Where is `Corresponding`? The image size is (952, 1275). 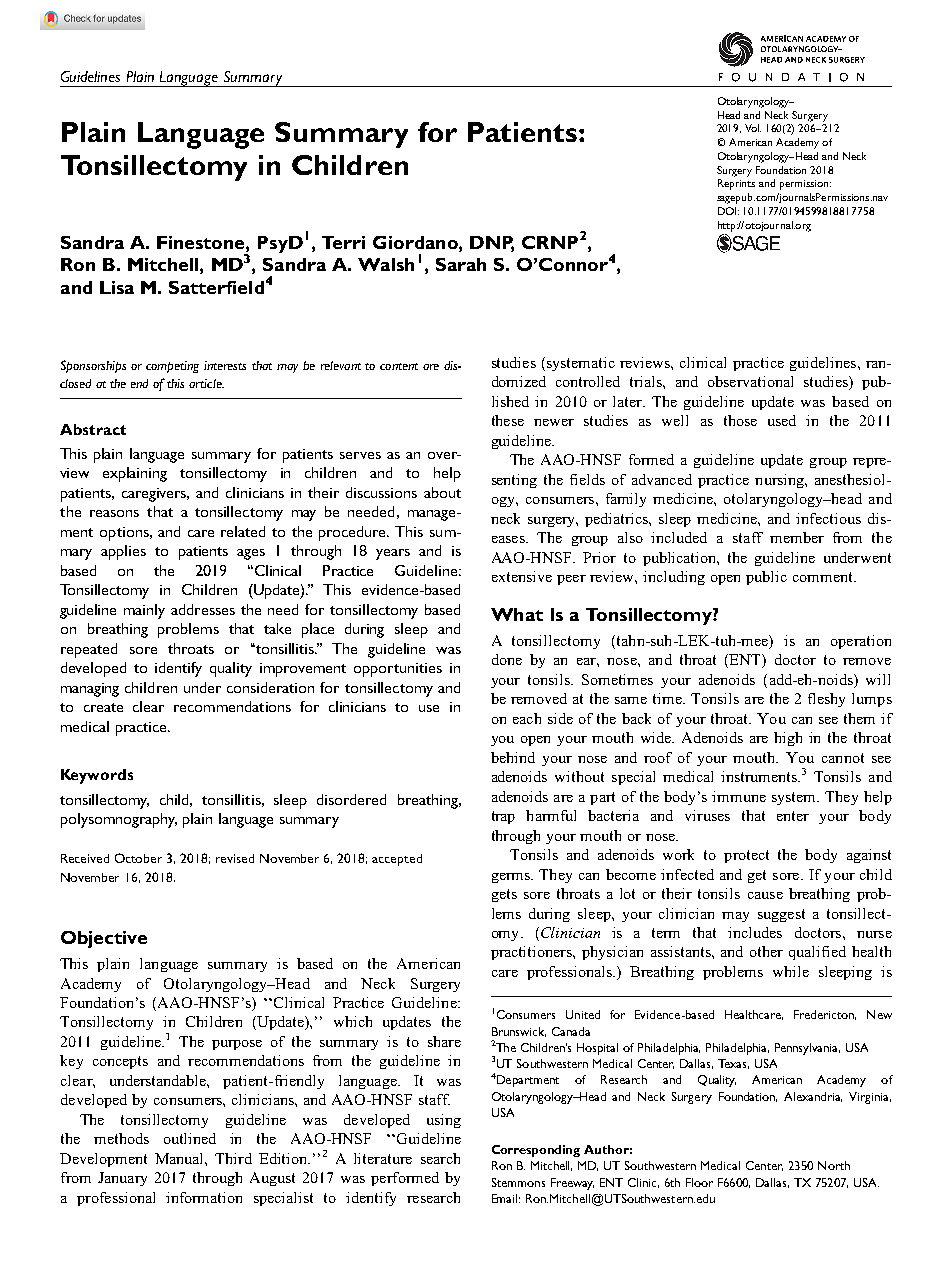 Corresponding is located at coordinates (536, 1151).
